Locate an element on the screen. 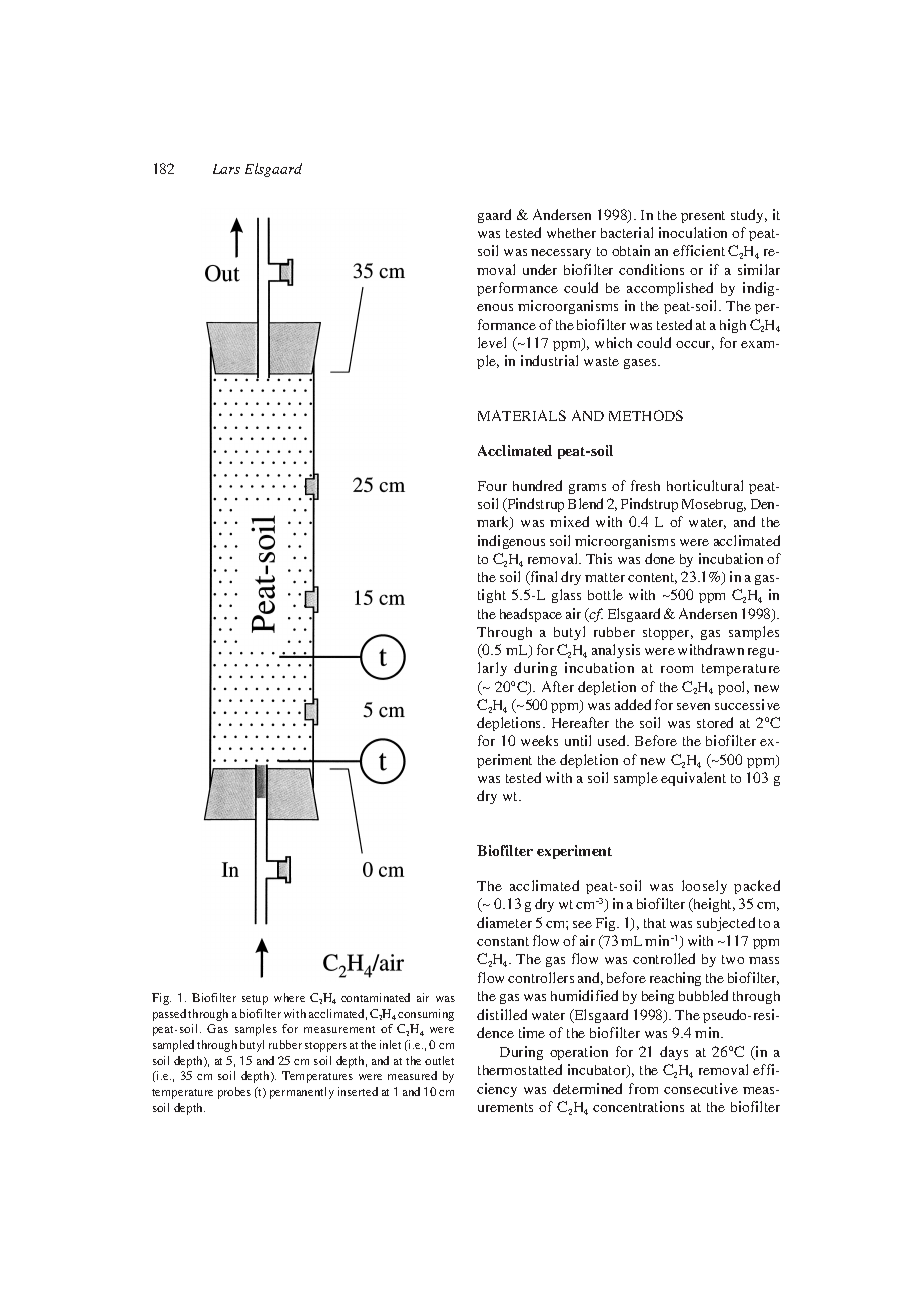 The width and height of the screenshot is (924, 1308). Lars is located at coordinates (226, 169).
